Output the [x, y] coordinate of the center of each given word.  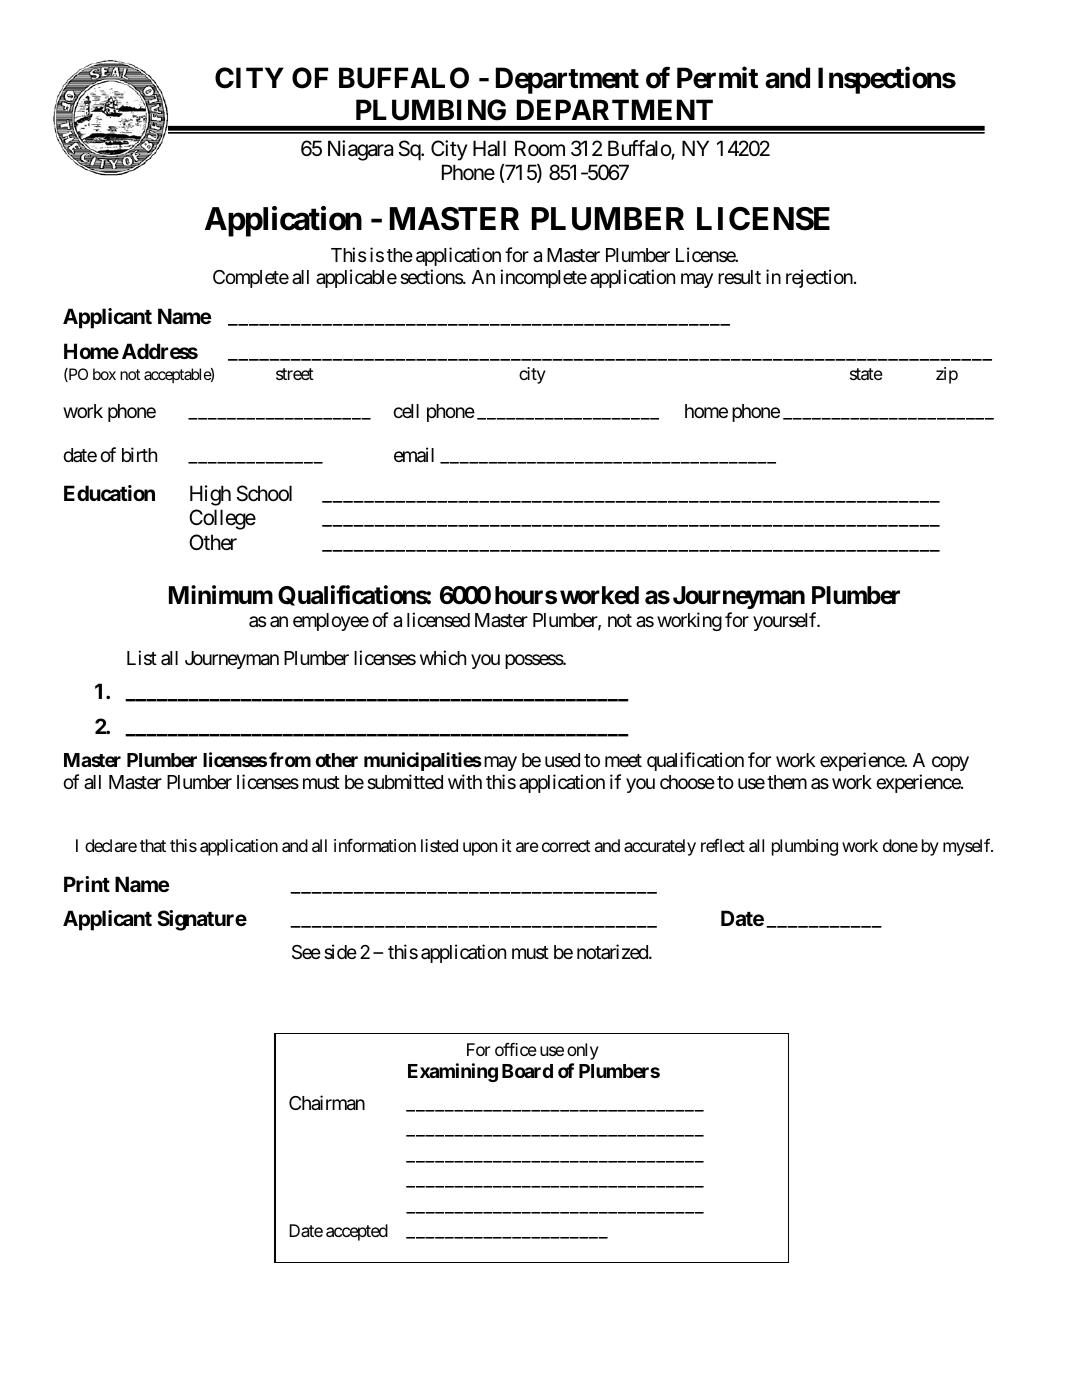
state [866, 374]
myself [968, 847]
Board [527, 1071]
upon [480, 849]
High [210, 495]
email [414, 455]
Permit [717, 78]
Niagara [360, 150]
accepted [357, 1232]
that [153, 845]
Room [540, 148]
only [583, 1051]
